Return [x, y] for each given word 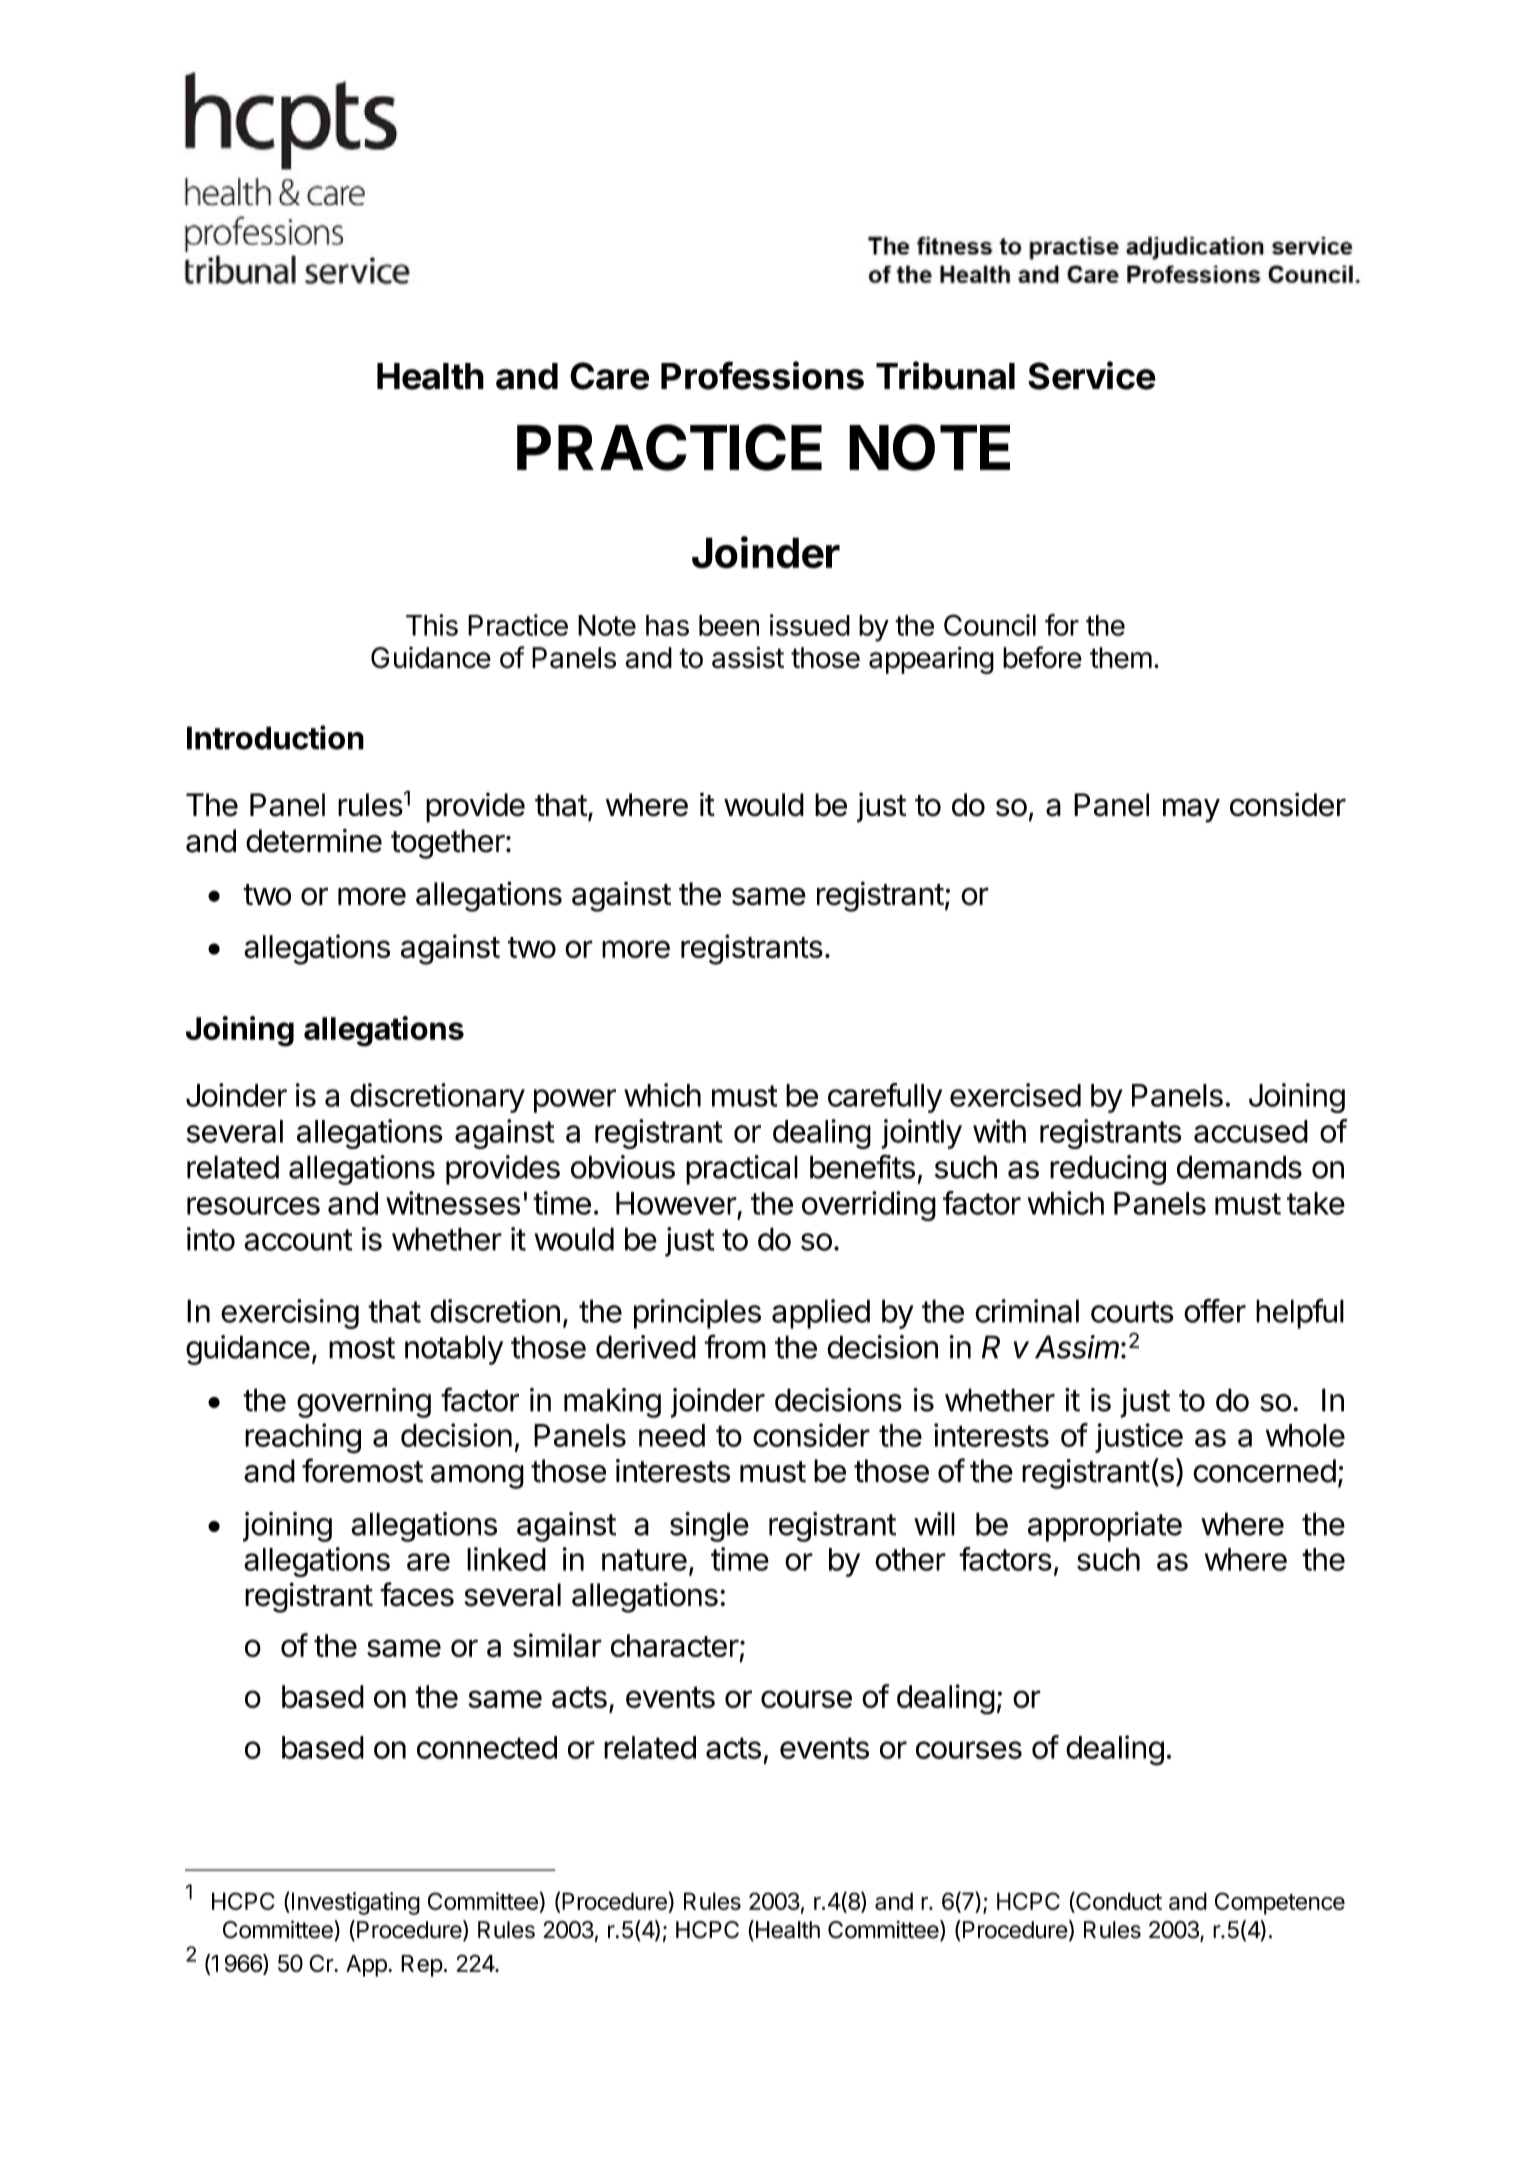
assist [748, 657]
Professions [762, 375]
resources [253, 1206]
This [432, 625]
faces [417, 1594]
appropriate [1105, 1527]
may [1191, 810]
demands [1239, 1167]
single [709, 1527]
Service [1092, 375]
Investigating [356, 1903]
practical [742, 1170]
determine [314, 841]
